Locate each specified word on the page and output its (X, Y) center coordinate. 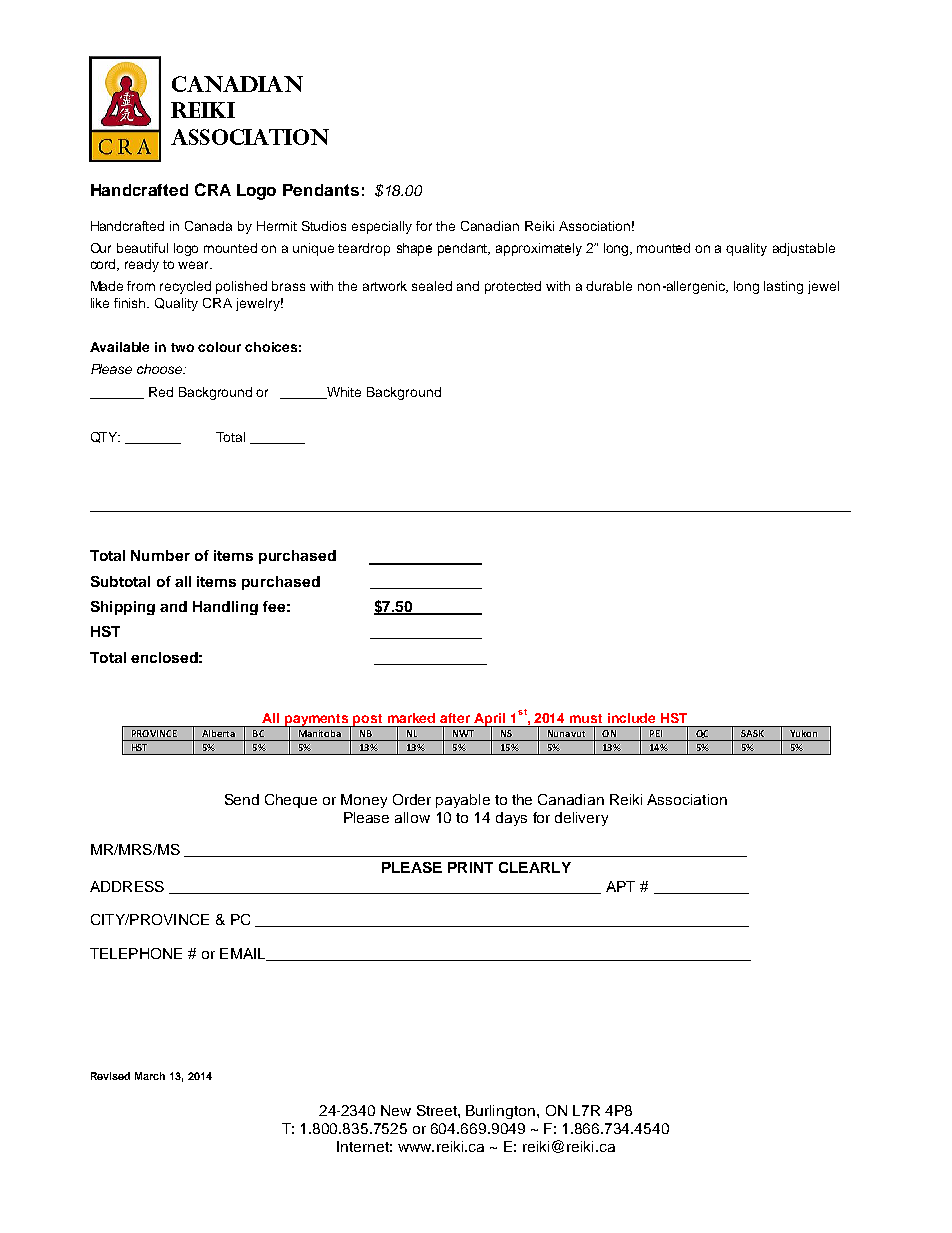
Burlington (500, 1112)
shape (414, 249)
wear (195, 265)
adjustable (804, 249)
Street (438, 1110)
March (150, 1076)
